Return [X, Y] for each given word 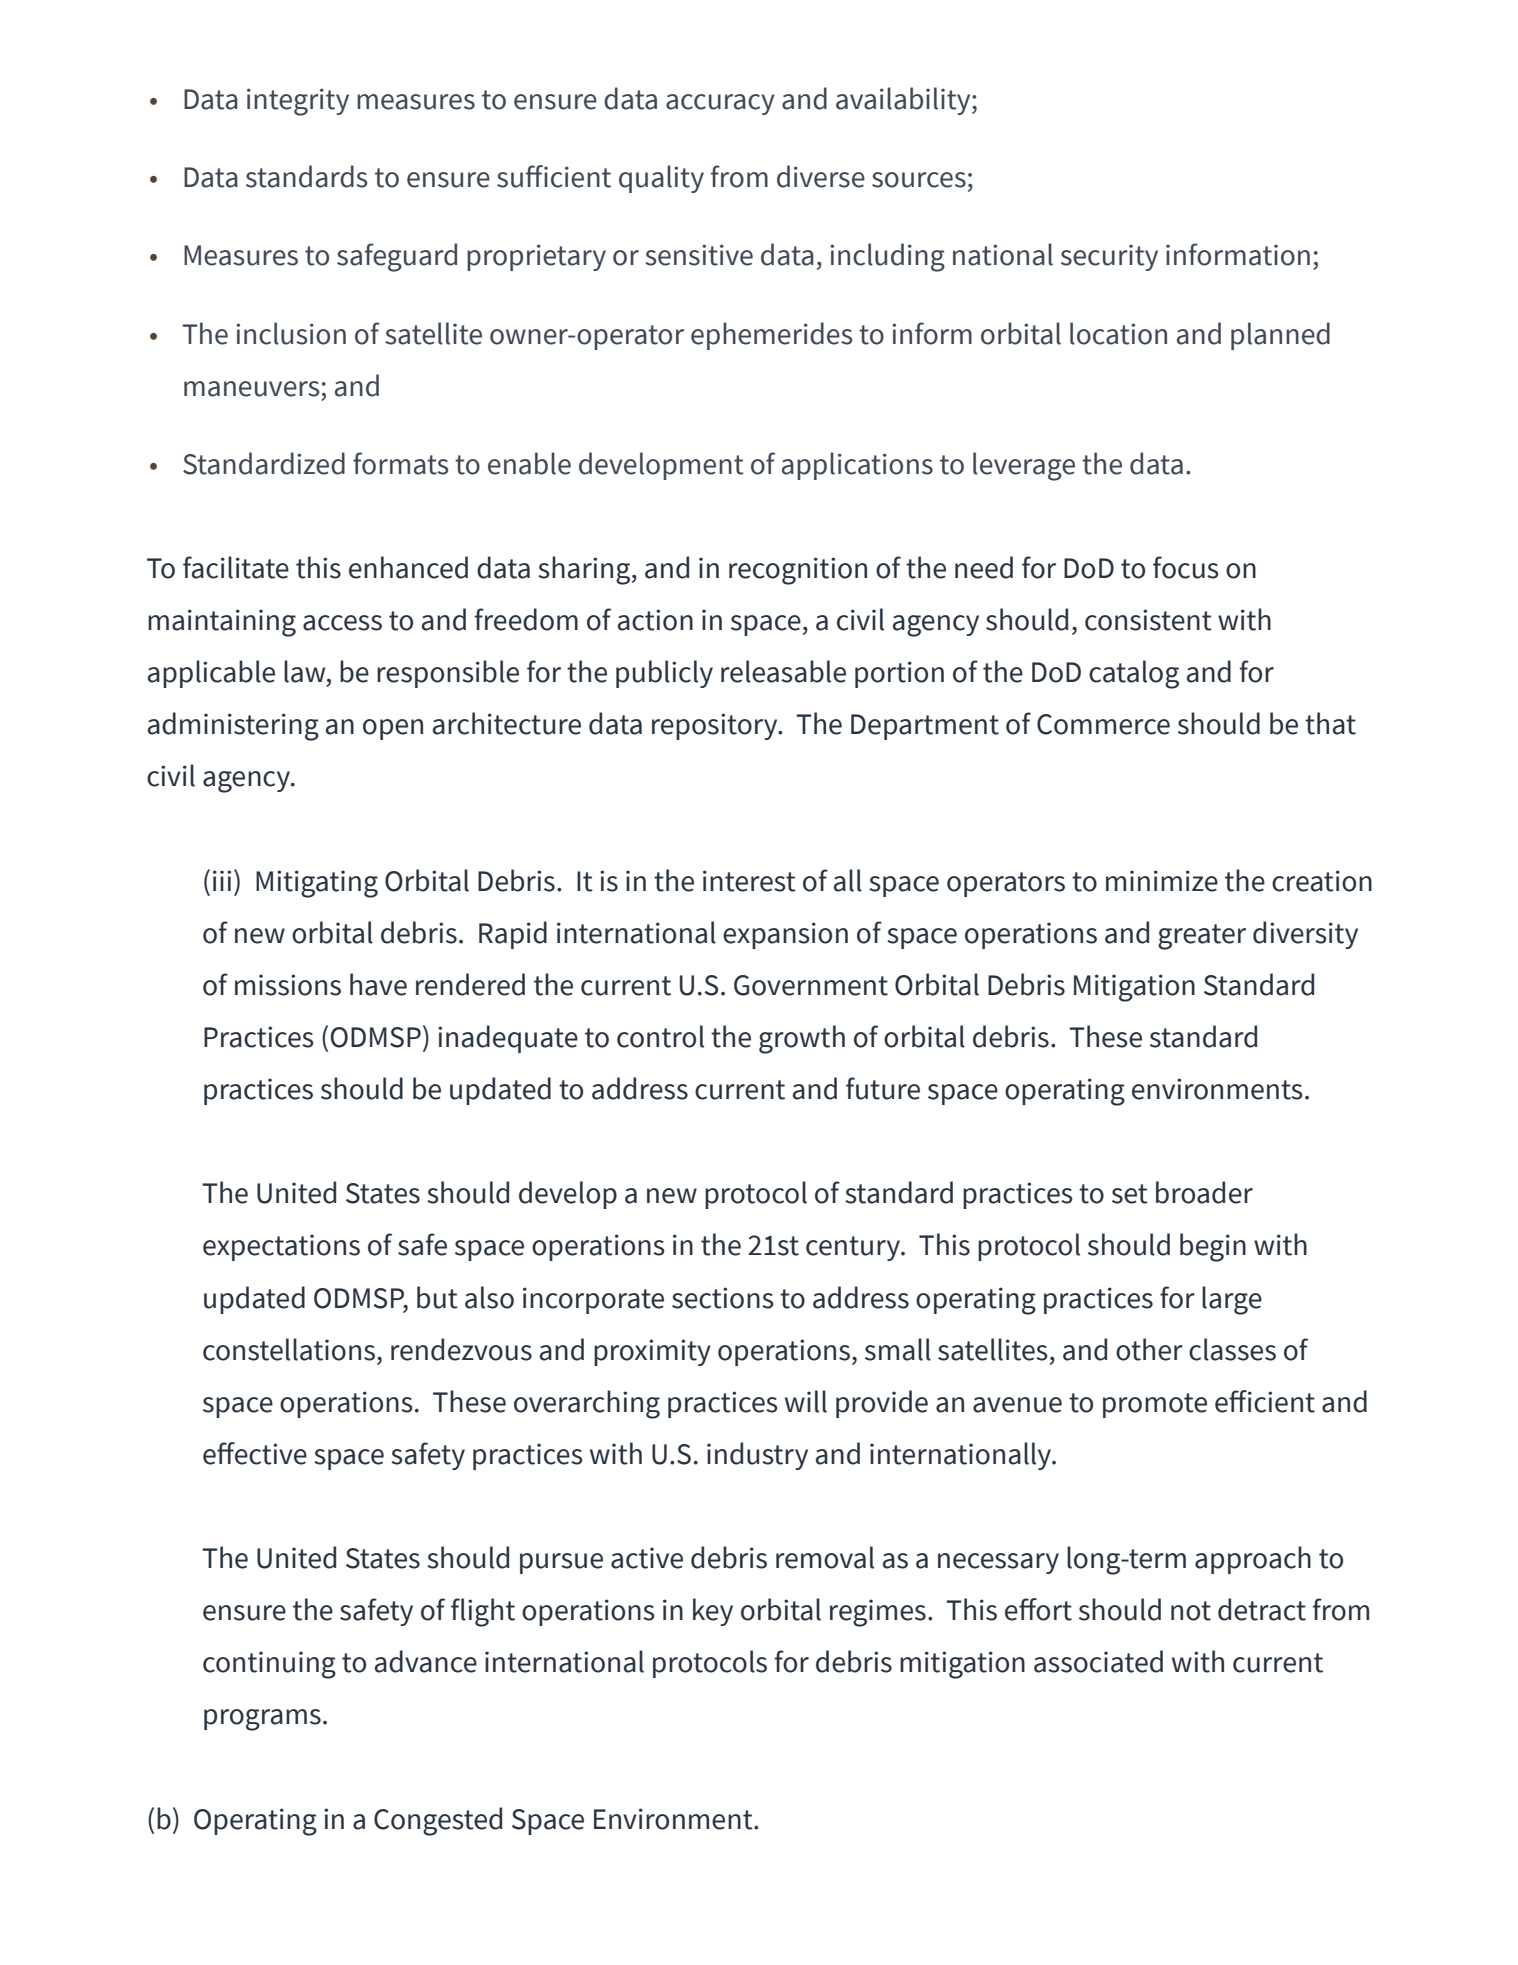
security [1109, 257]
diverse [821, 176]
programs [262, 1720]
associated [1098, 1661]
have [378, 984]
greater [1202, 937]
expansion [785, 935]
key [713, 1612]
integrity [298, 102]
